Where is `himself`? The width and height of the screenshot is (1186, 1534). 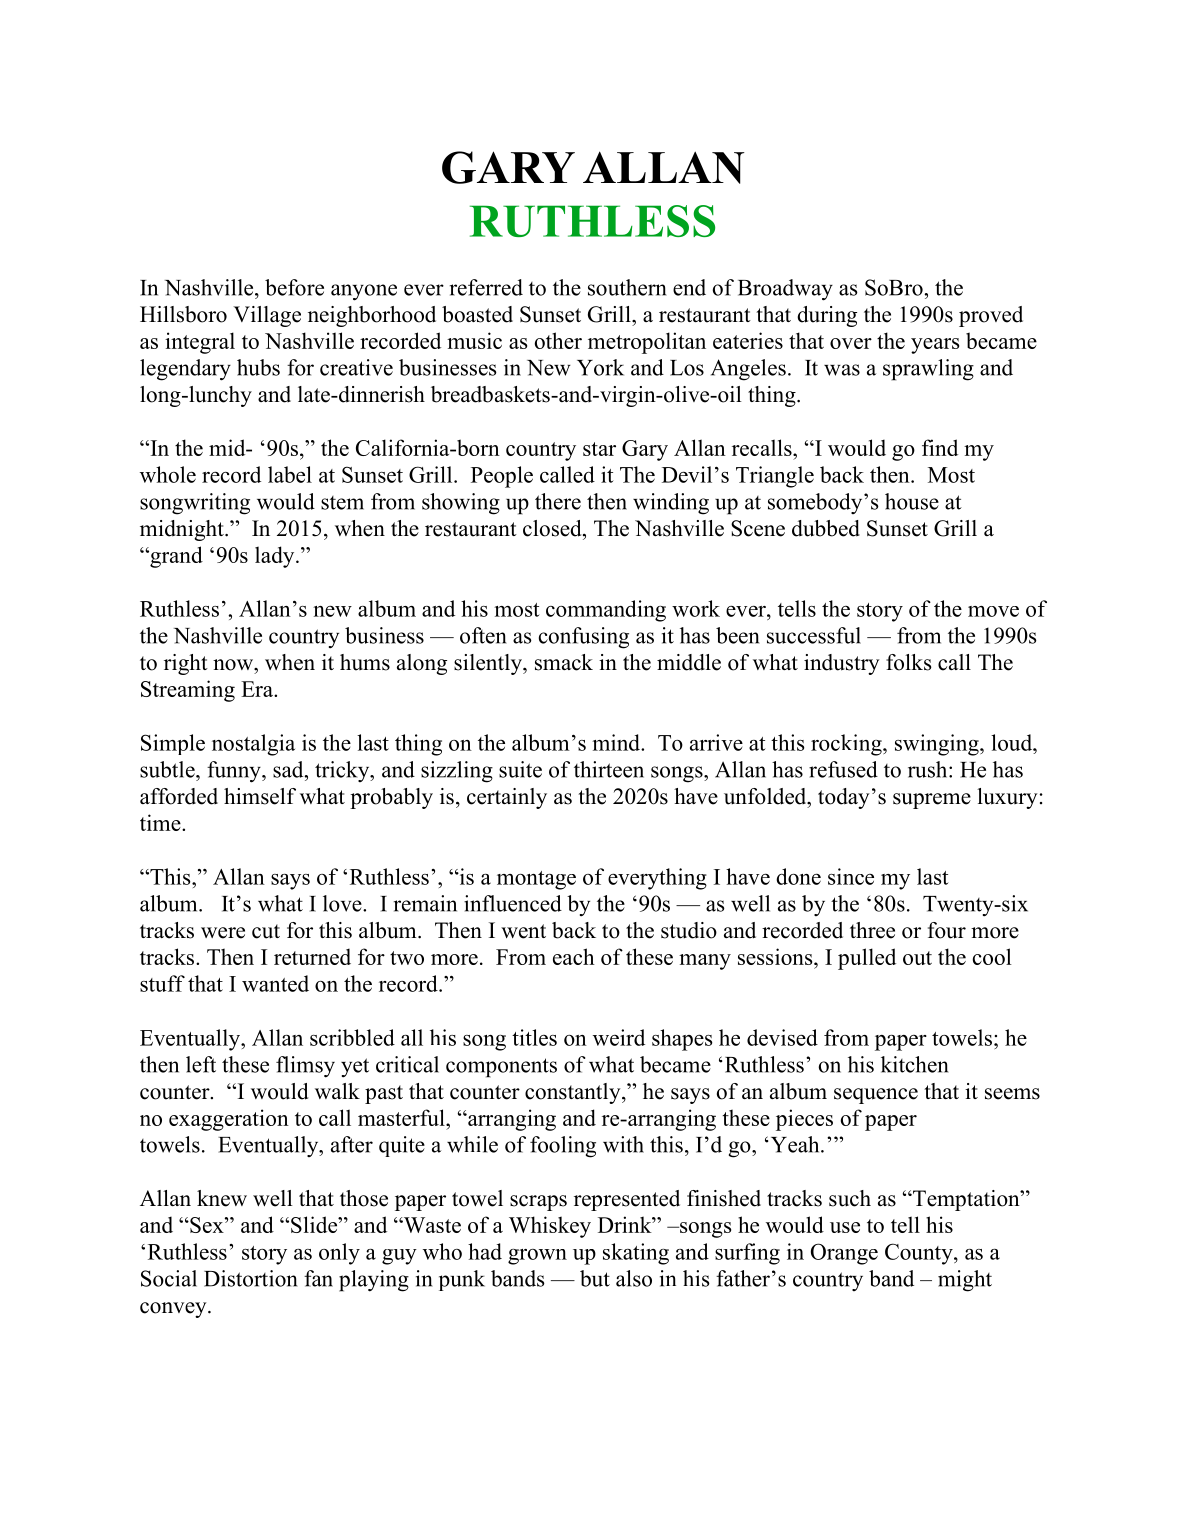
himself is located at coordinates (260, 796).
